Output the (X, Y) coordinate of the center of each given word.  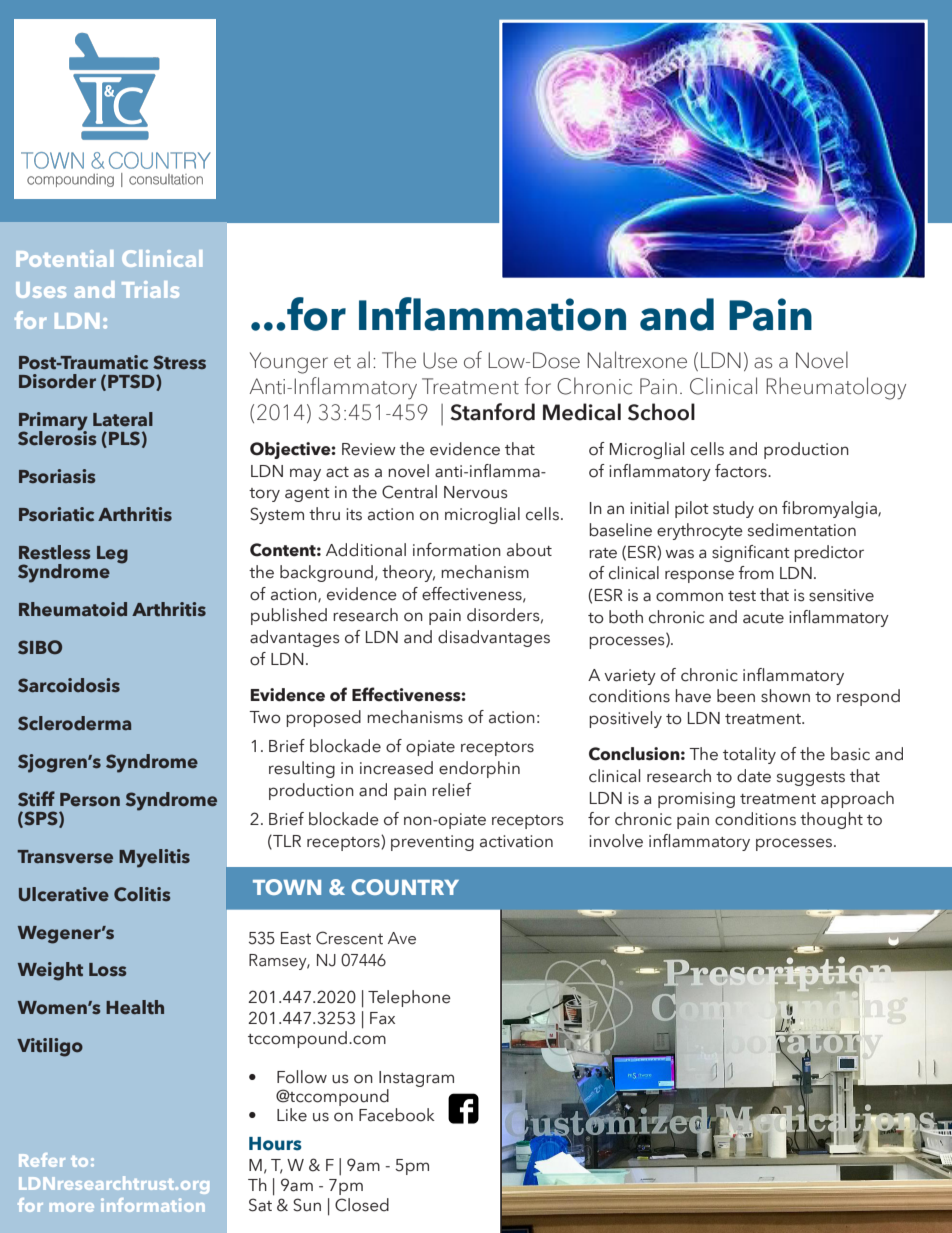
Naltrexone (637, 360)
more (72, 1207)
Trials (150, 289)
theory (408, 573)
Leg (112, 555)
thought (831, 820)
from (756, 573)
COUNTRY (405, 887)
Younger (289, 363)
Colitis (142, 894)
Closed (362, 1205)
